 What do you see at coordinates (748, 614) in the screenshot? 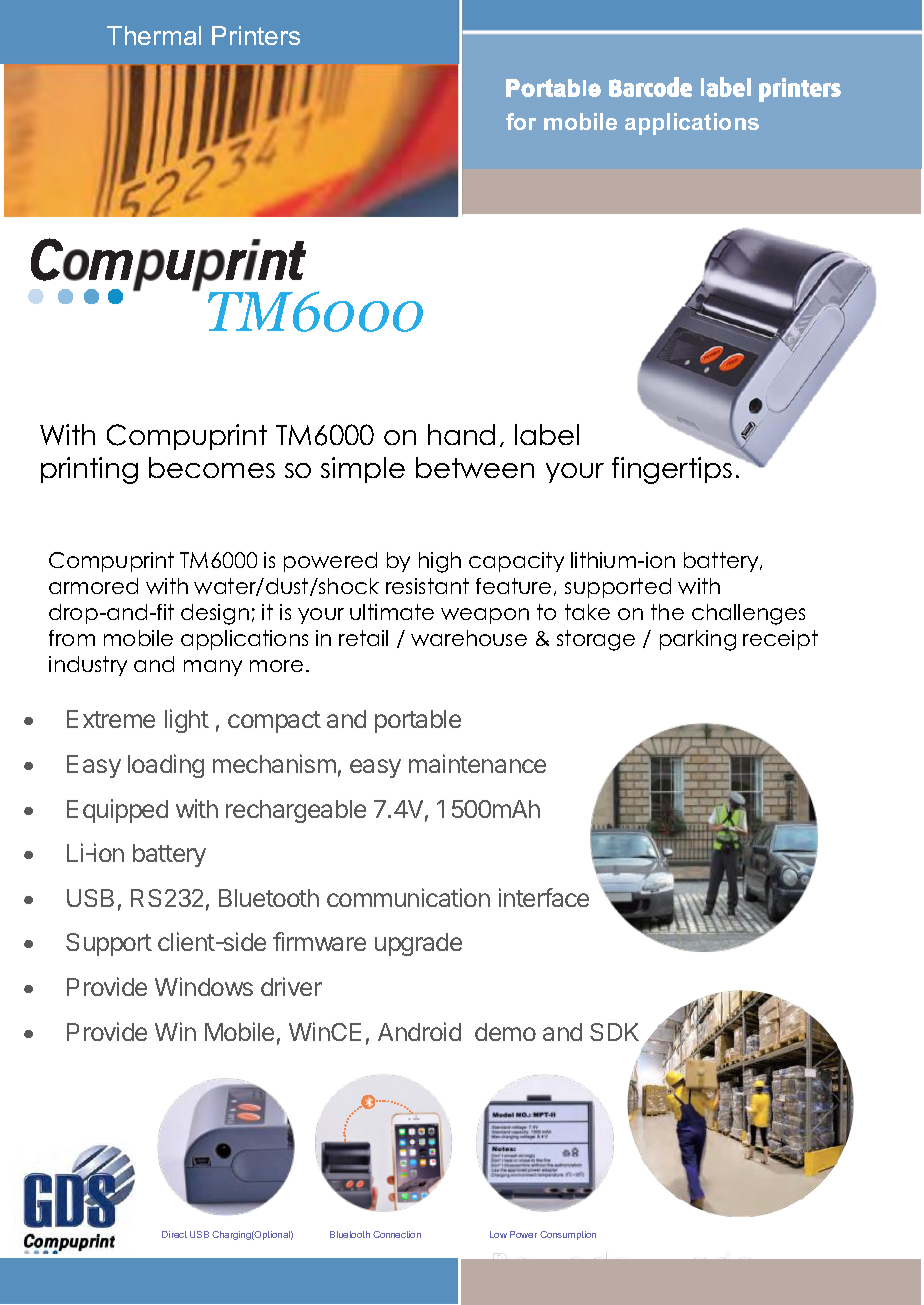
I see `challenges` at bounding box center [748, 614].
